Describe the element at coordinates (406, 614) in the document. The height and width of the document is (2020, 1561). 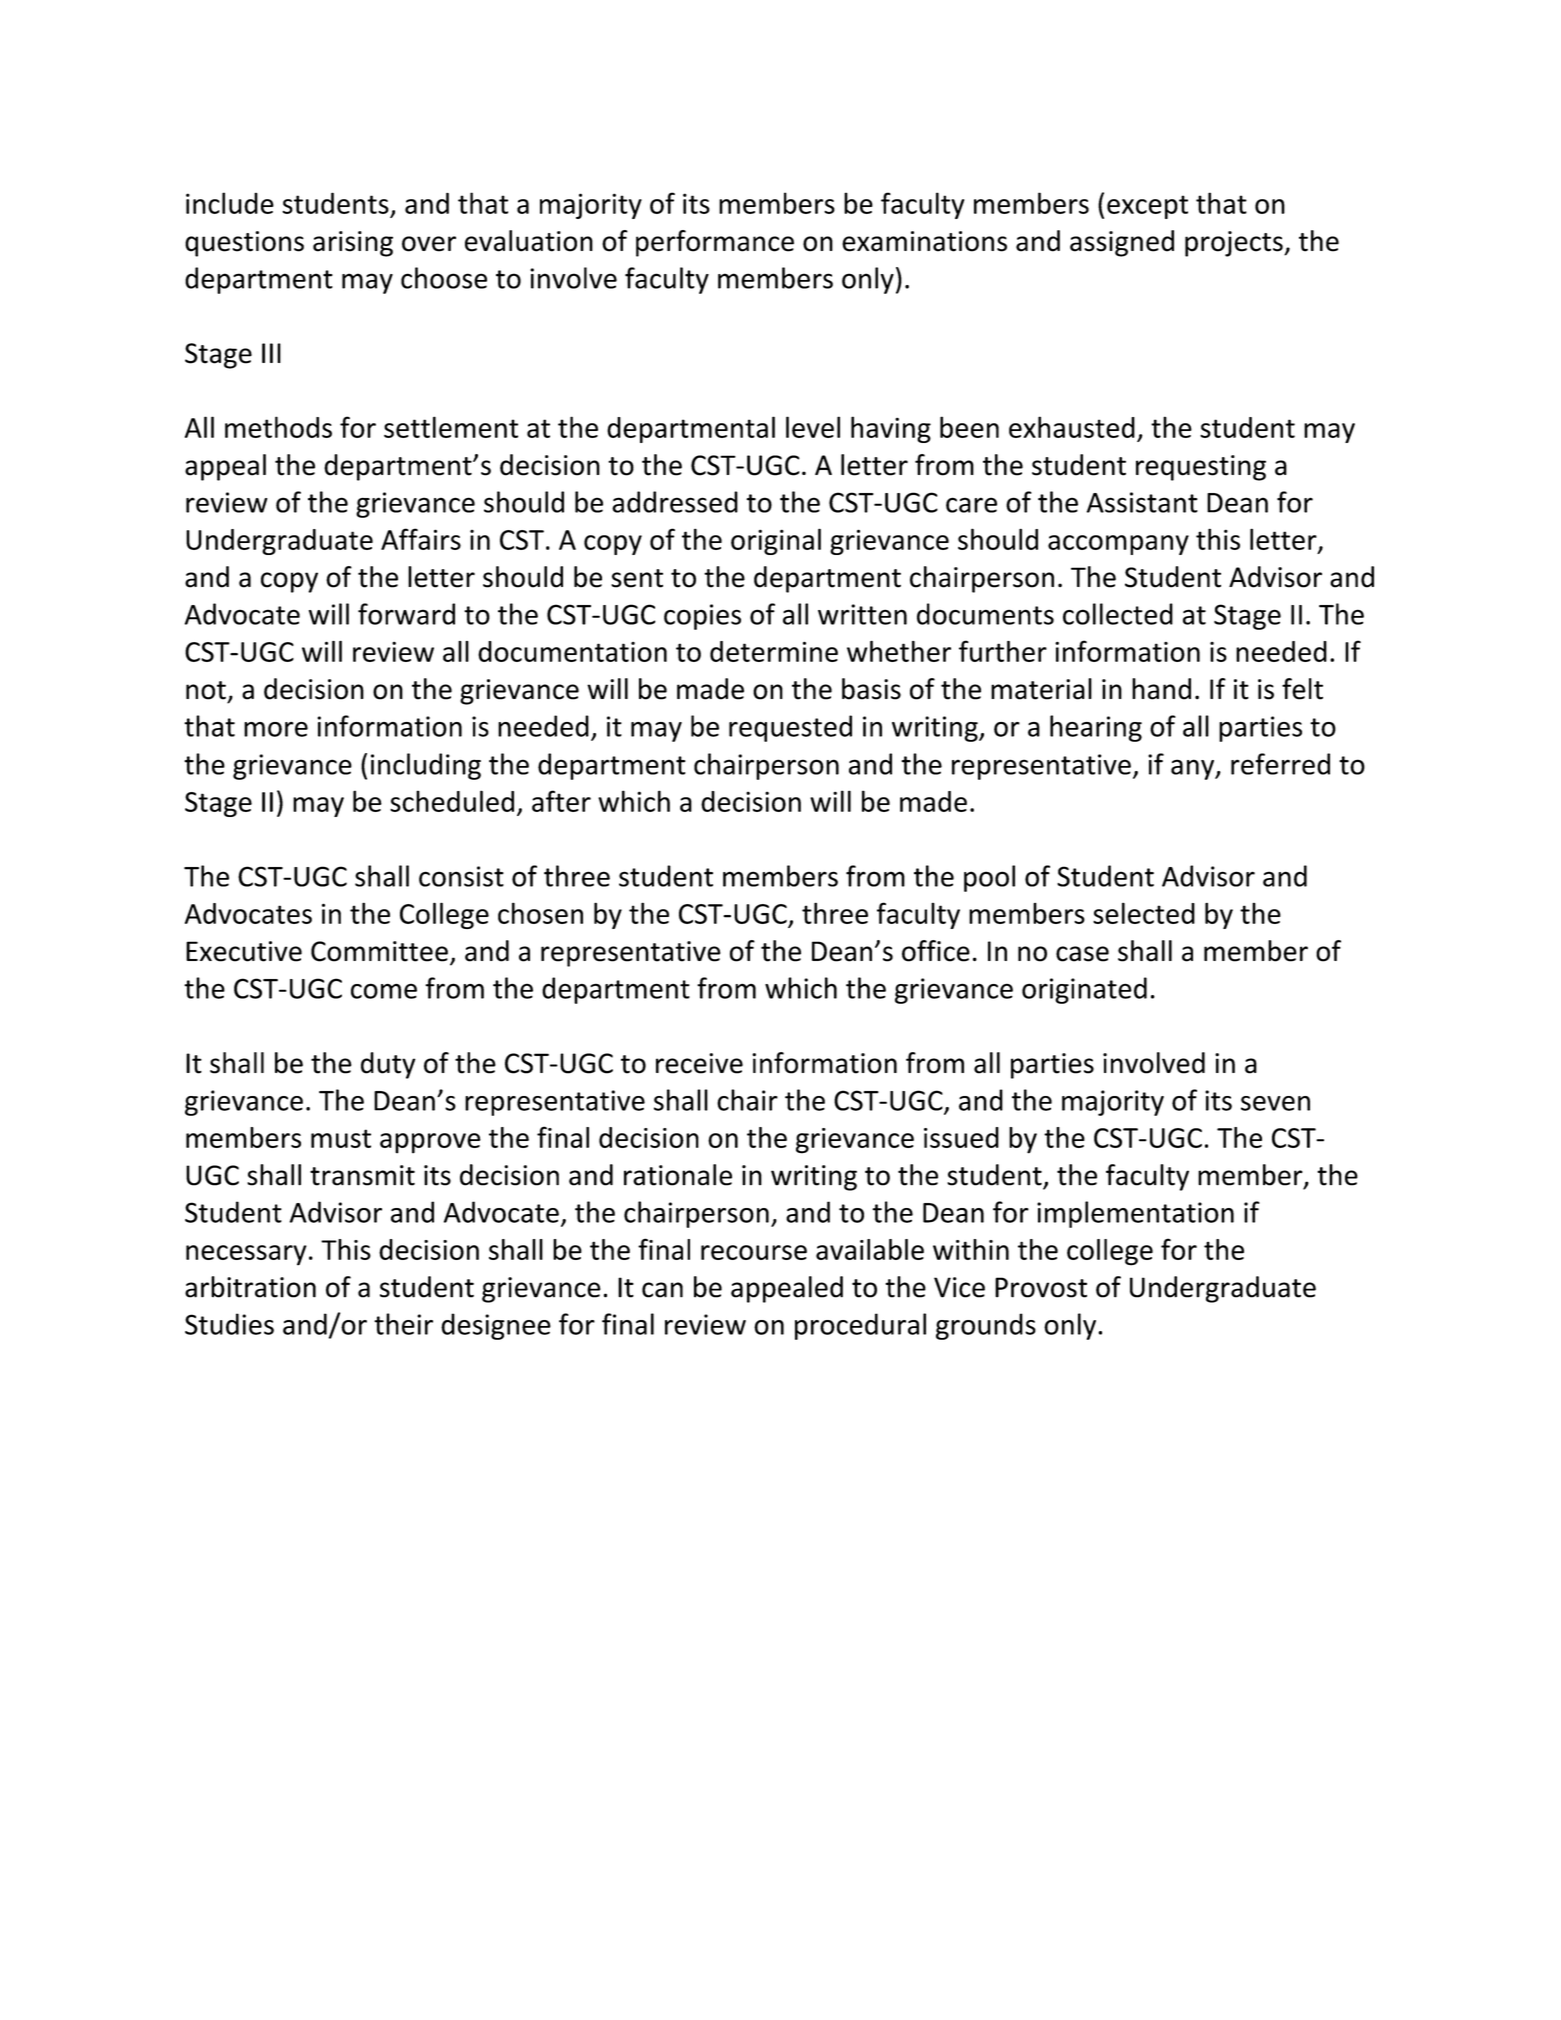
I see `forward` at that location.
